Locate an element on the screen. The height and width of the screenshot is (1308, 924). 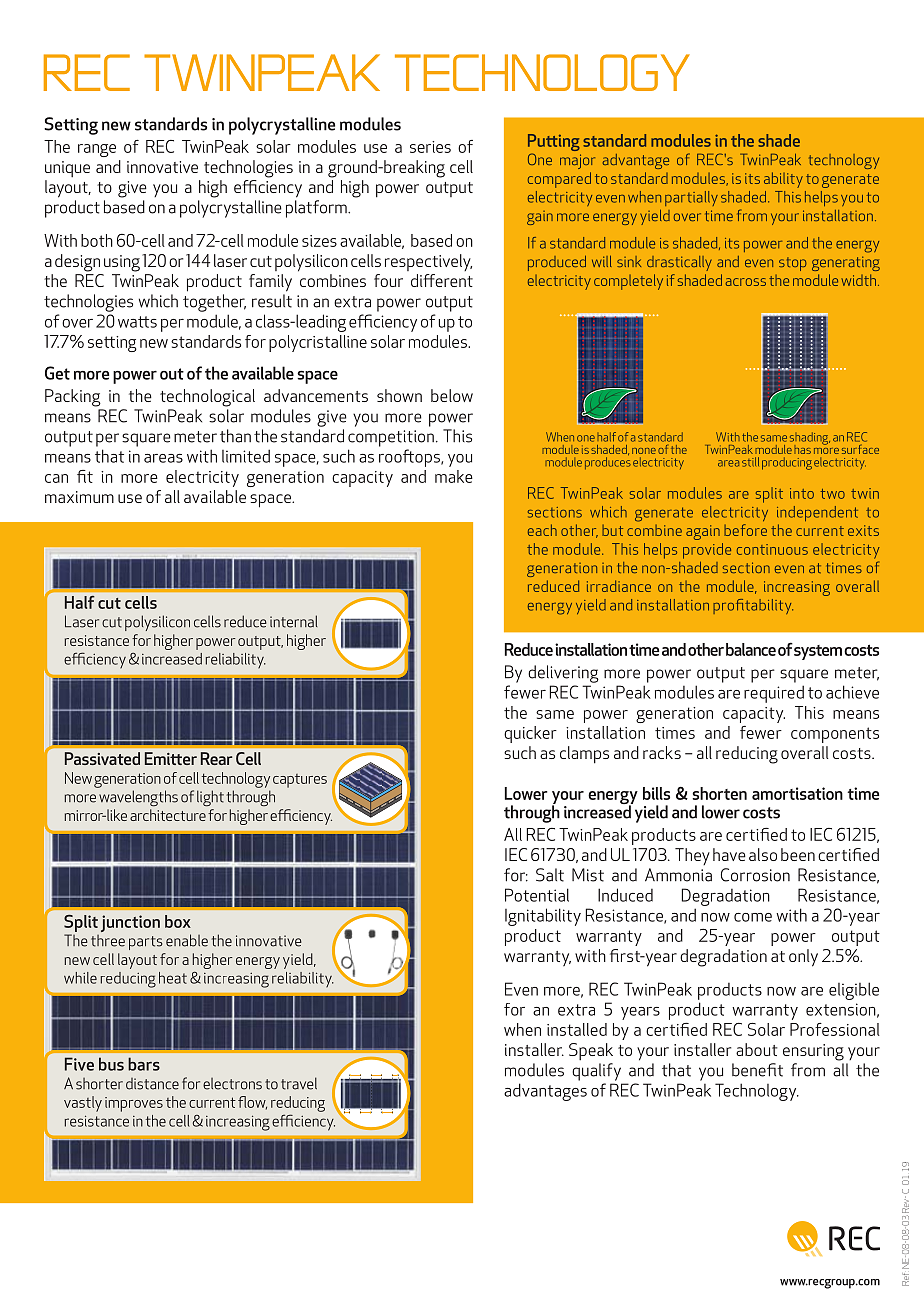
Emitter is located at coordinates (171, 758).
